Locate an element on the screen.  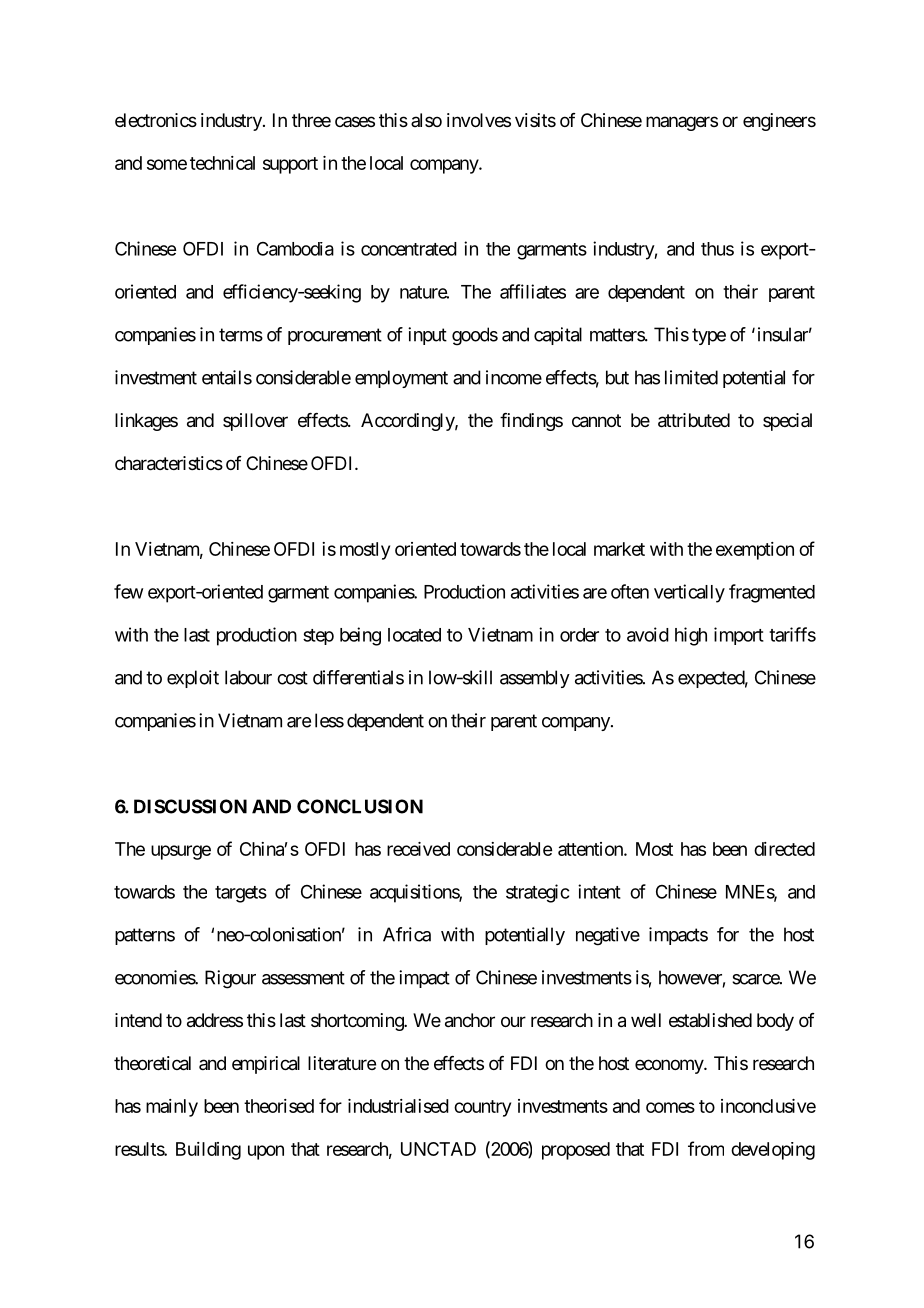
technical is located at coordinates (222, 163).
